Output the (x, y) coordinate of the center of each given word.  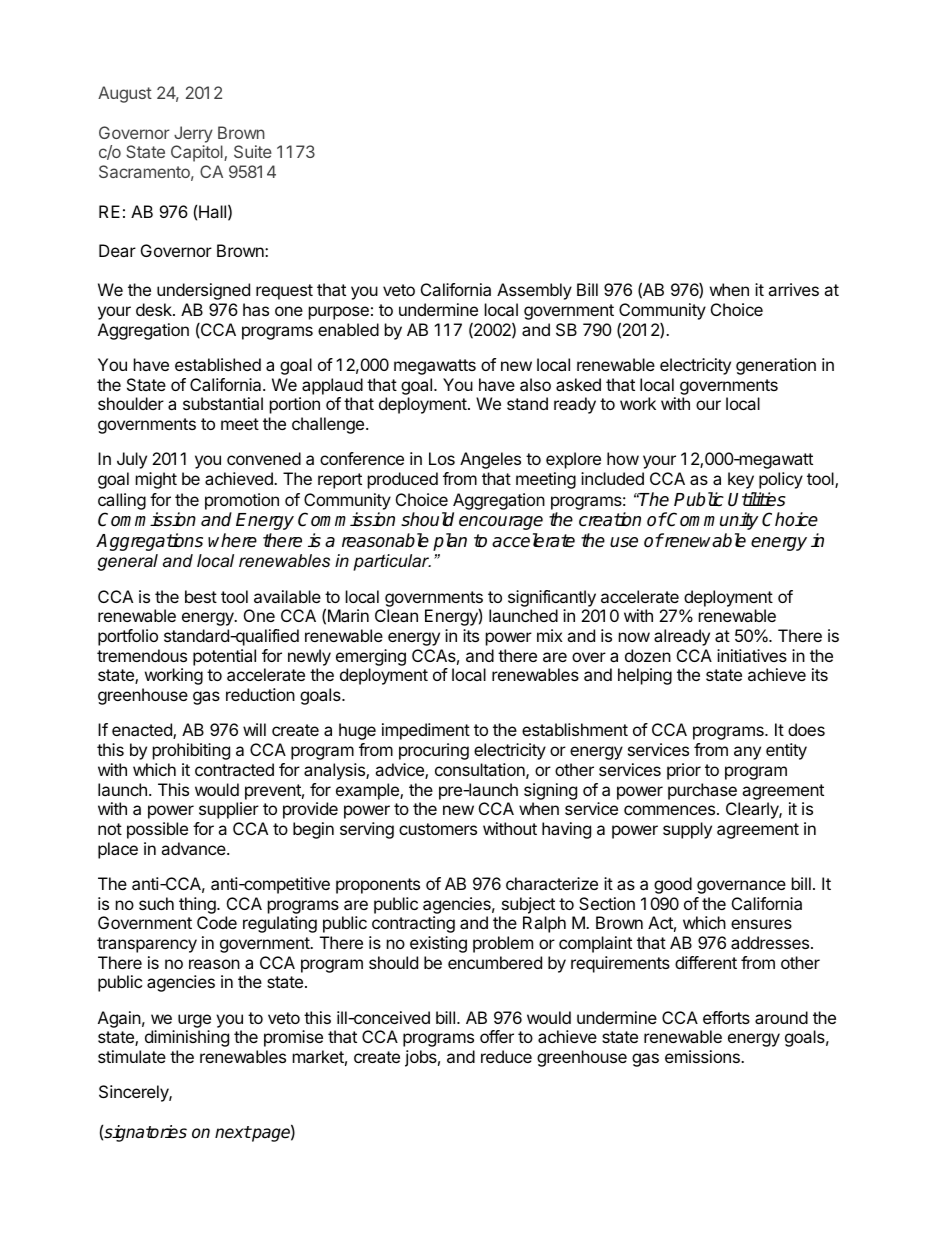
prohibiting (191, 751)
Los (442, 458)
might (156, 480)
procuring (434, 751)
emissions (703, 1056)
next (233, 1132)
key (741, 480)
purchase (702, 791)
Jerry (193, 134)
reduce (506, 1056)
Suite (253, 151)
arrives (793, 289)
